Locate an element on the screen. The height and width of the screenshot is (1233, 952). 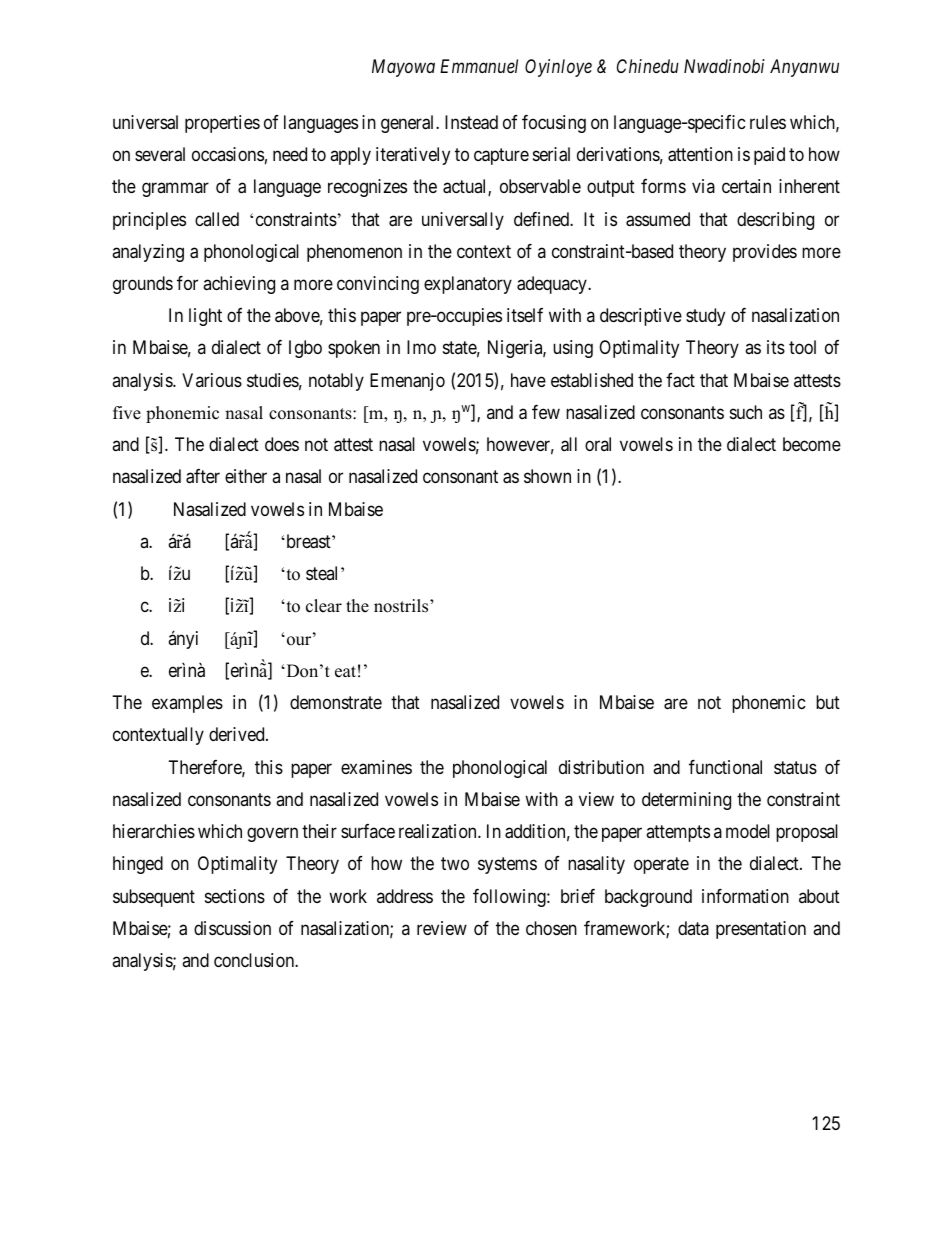
fact is located at coordinates (680, 380).
